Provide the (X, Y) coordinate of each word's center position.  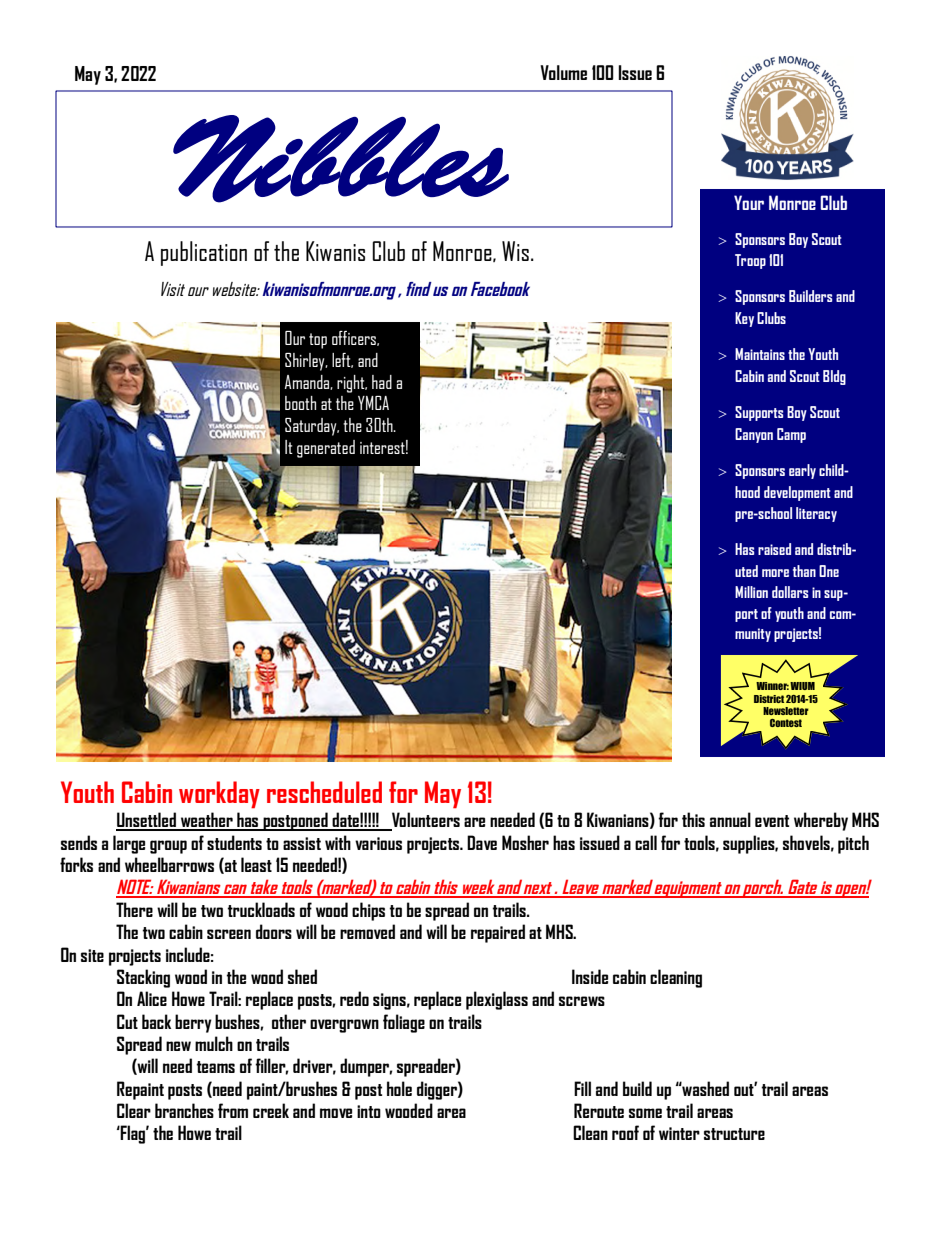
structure (734, 1134)
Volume (563, 72)
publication (204, 253)
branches (184, 1110)
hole (399, 1088)
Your (749, 202)
